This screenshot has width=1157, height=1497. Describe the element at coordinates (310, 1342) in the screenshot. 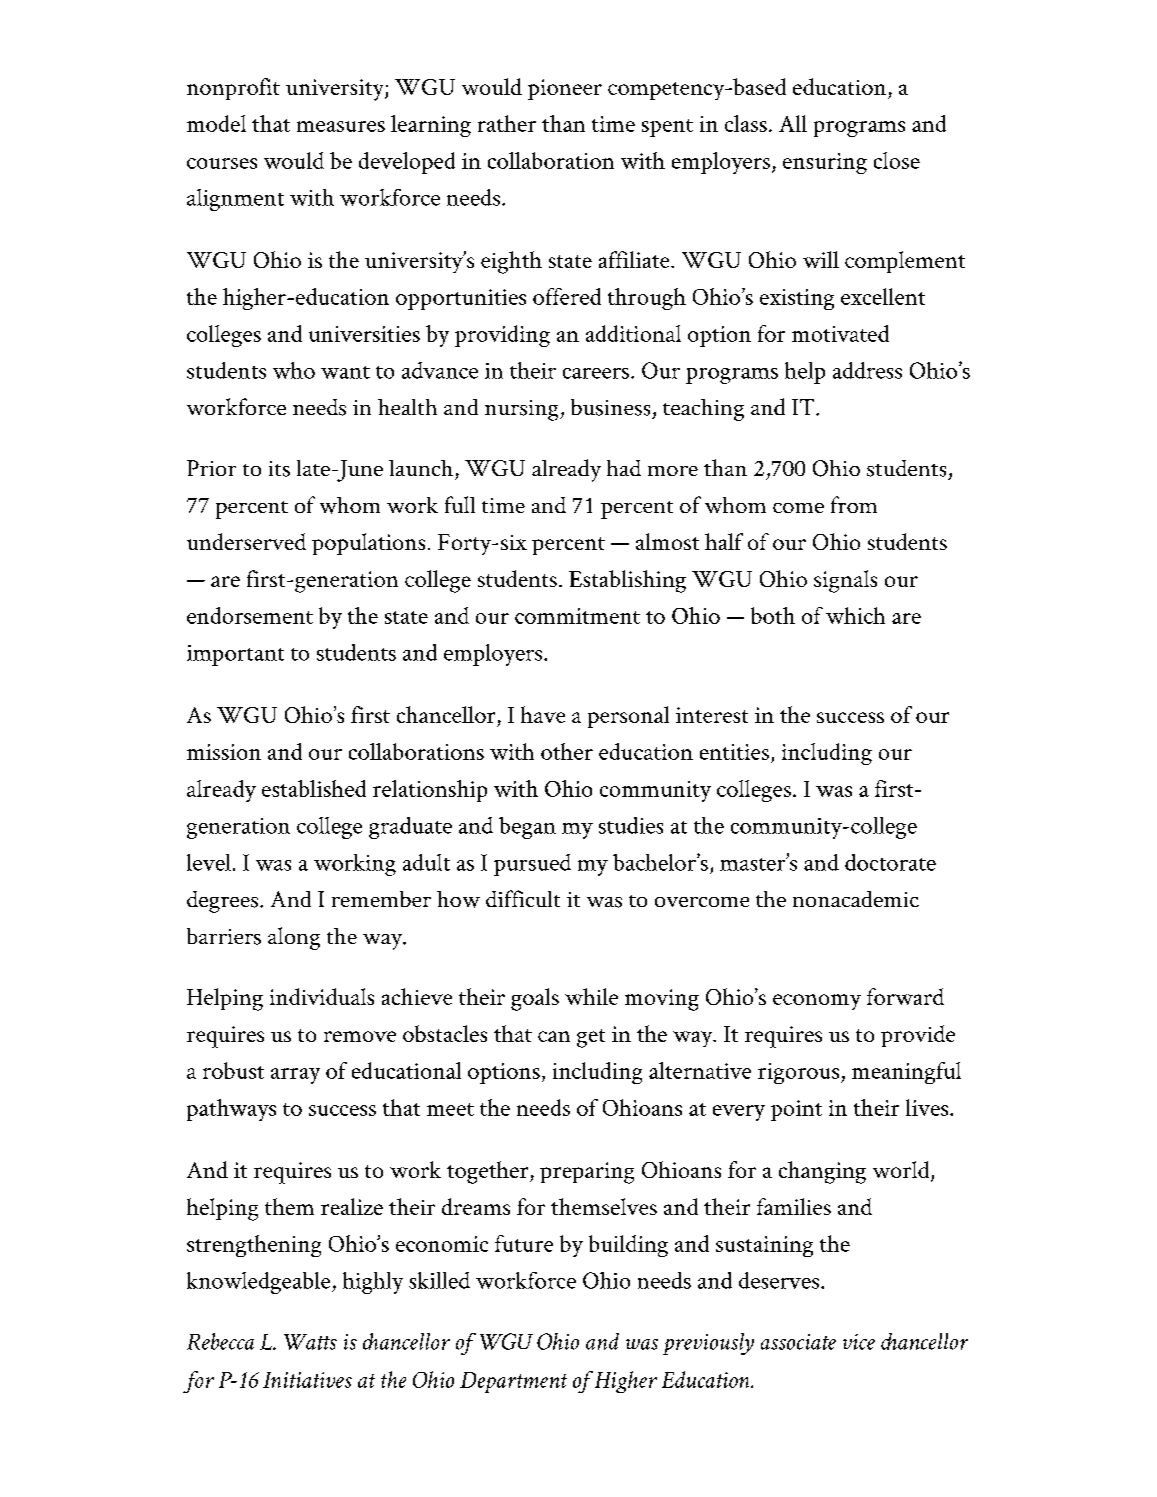

I see `Watts` at that location.
